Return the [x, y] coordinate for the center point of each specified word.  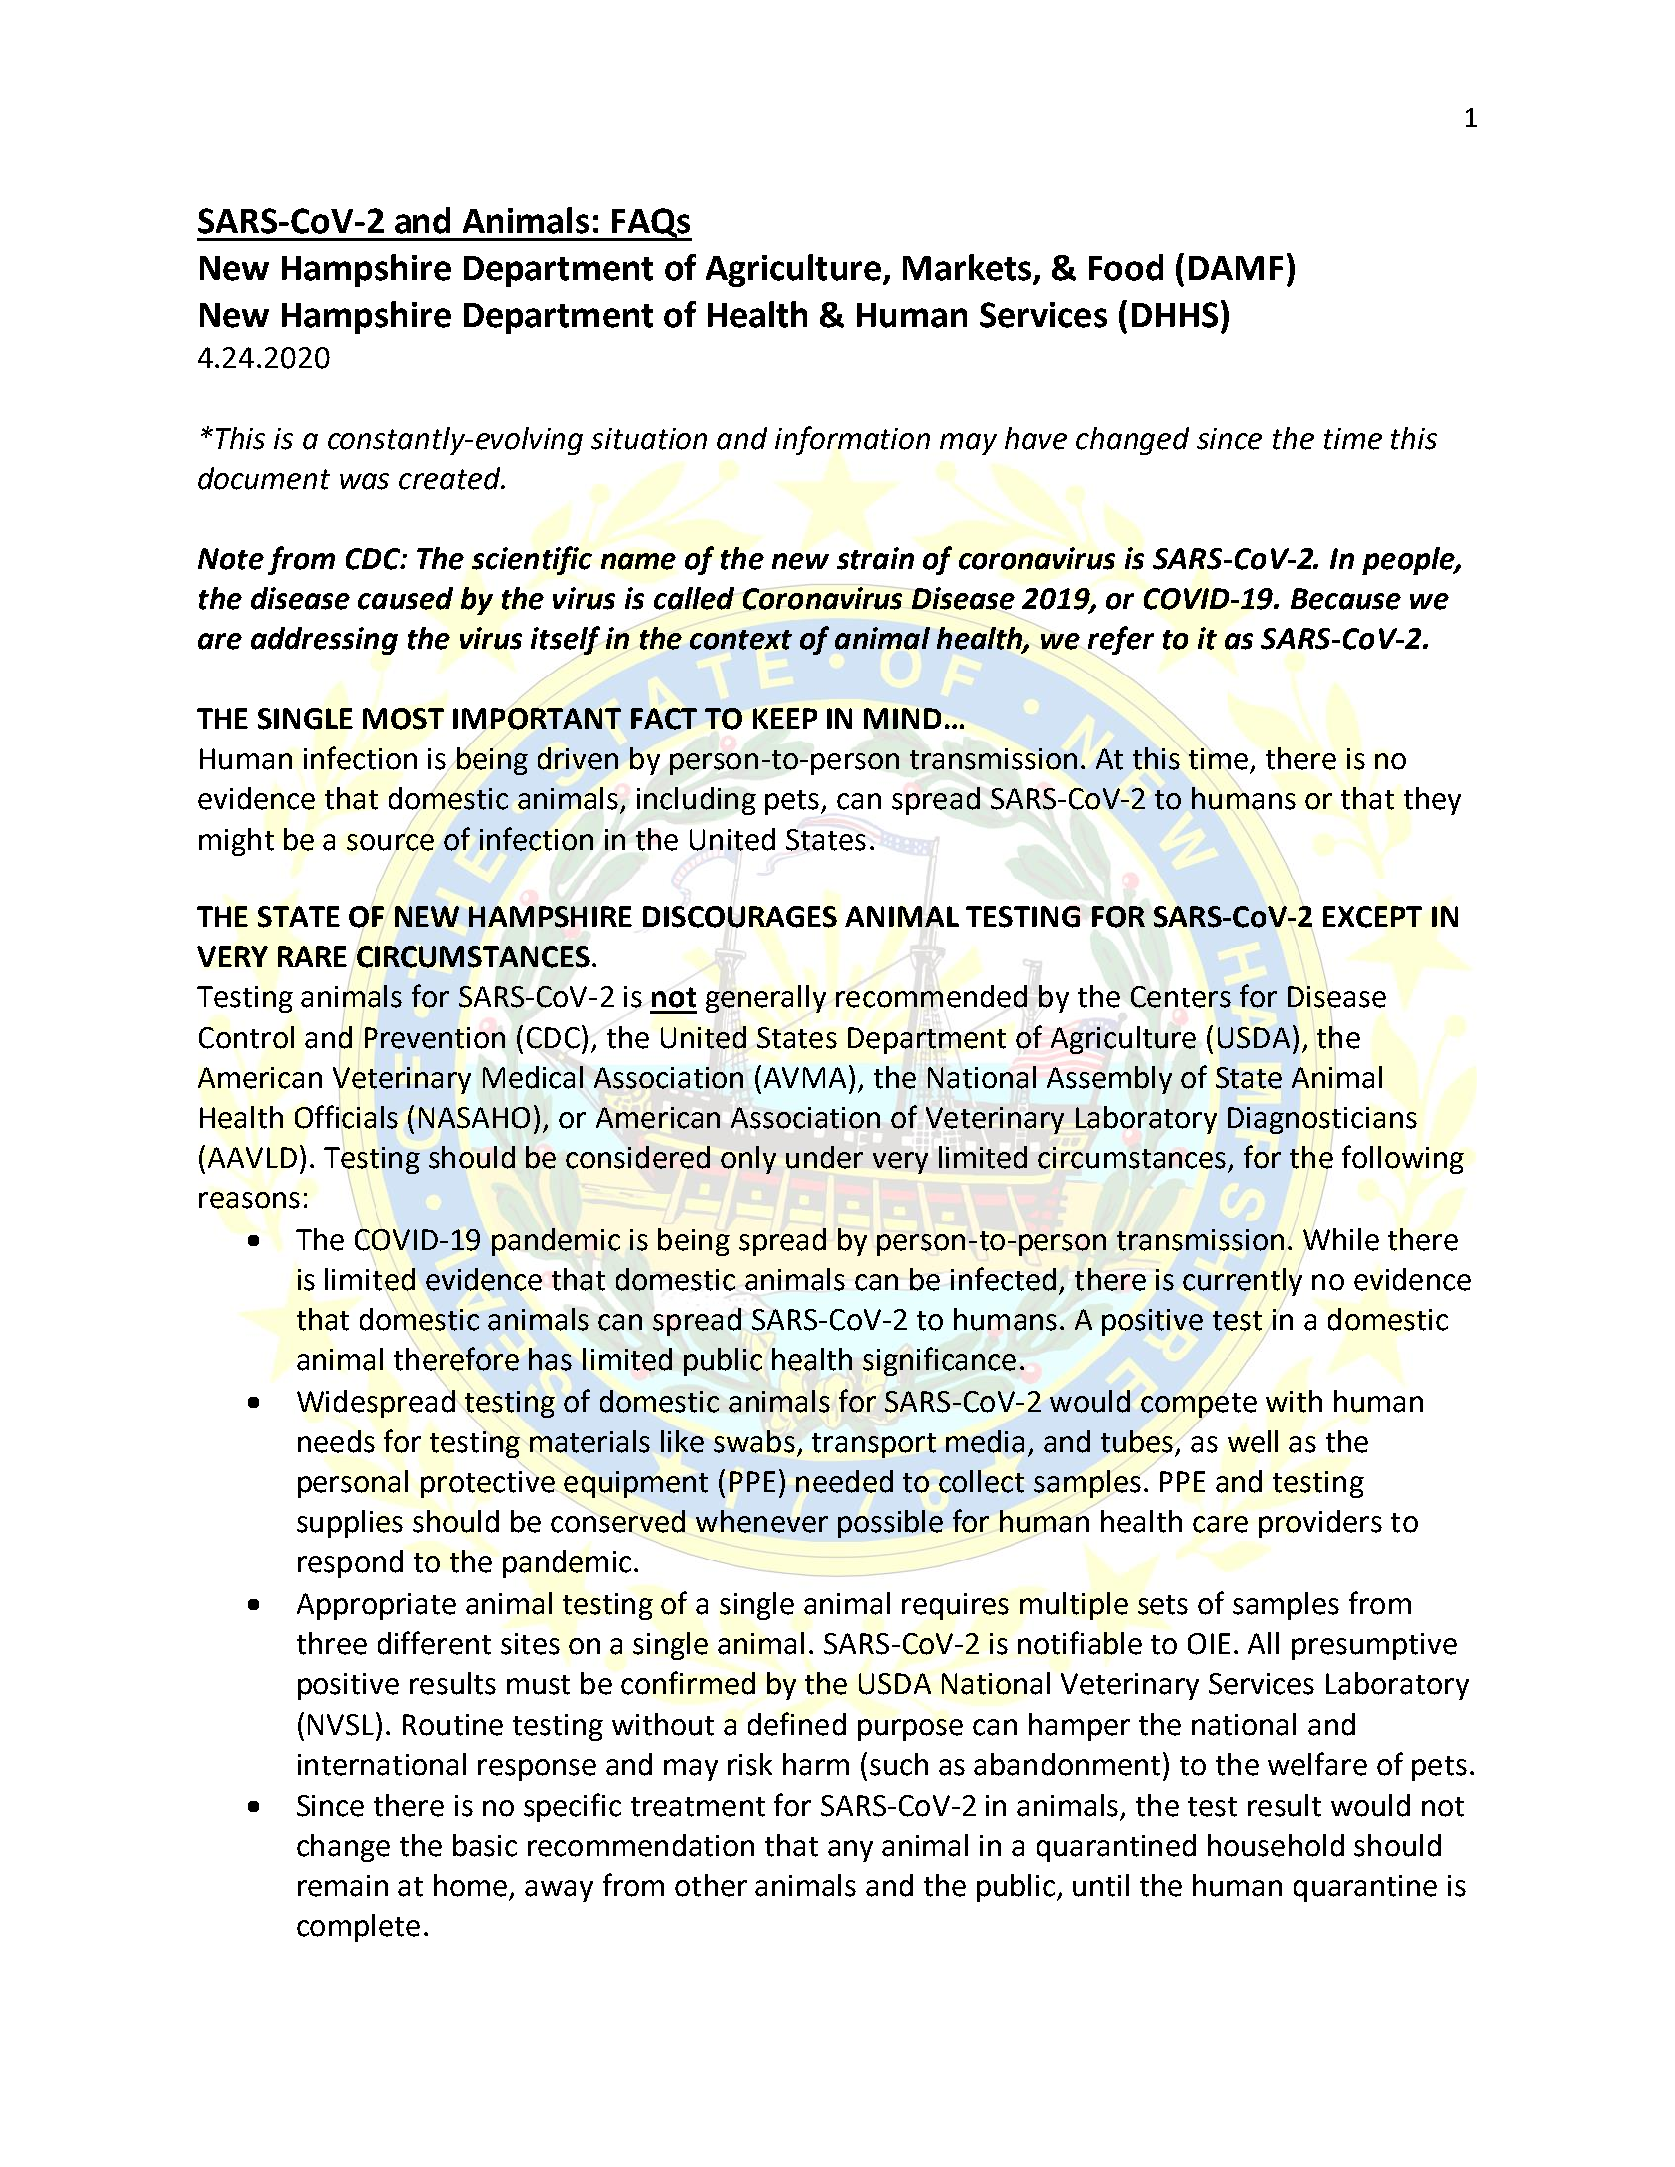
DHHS [1175, 315]
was [364, 481]
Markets [968, 268]
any [850, 1851]
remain [343, 1886]
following [1403, 1159]
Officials [346, 1117]
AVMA [807, 1076]
